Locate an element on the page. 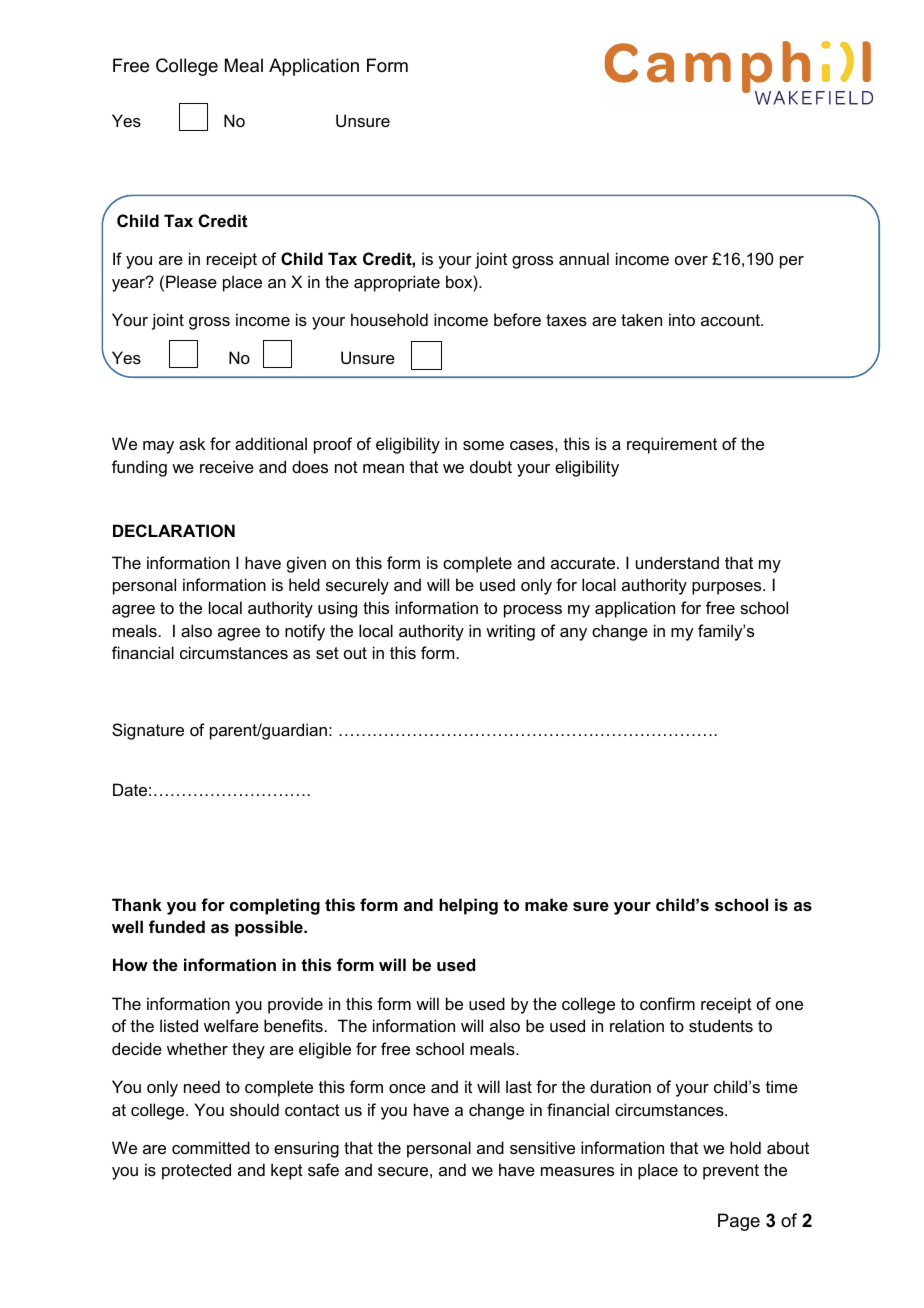  sensitive is located at coordinates (542, 1147).
